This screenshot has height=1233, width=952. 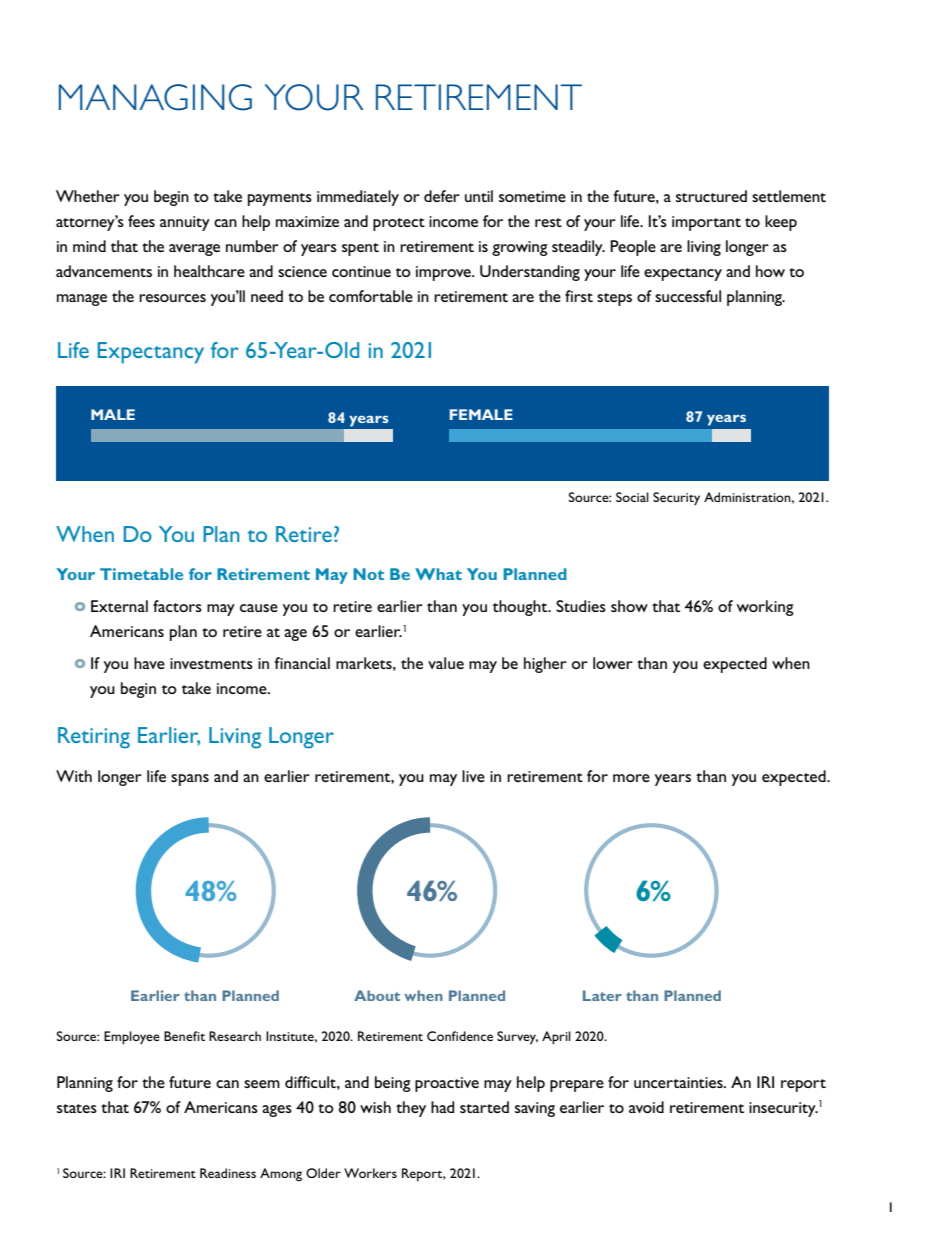 What do you see at coordinates (711, 196) in the screenshot?
I see `structured` at bounding box center [711, 196].
